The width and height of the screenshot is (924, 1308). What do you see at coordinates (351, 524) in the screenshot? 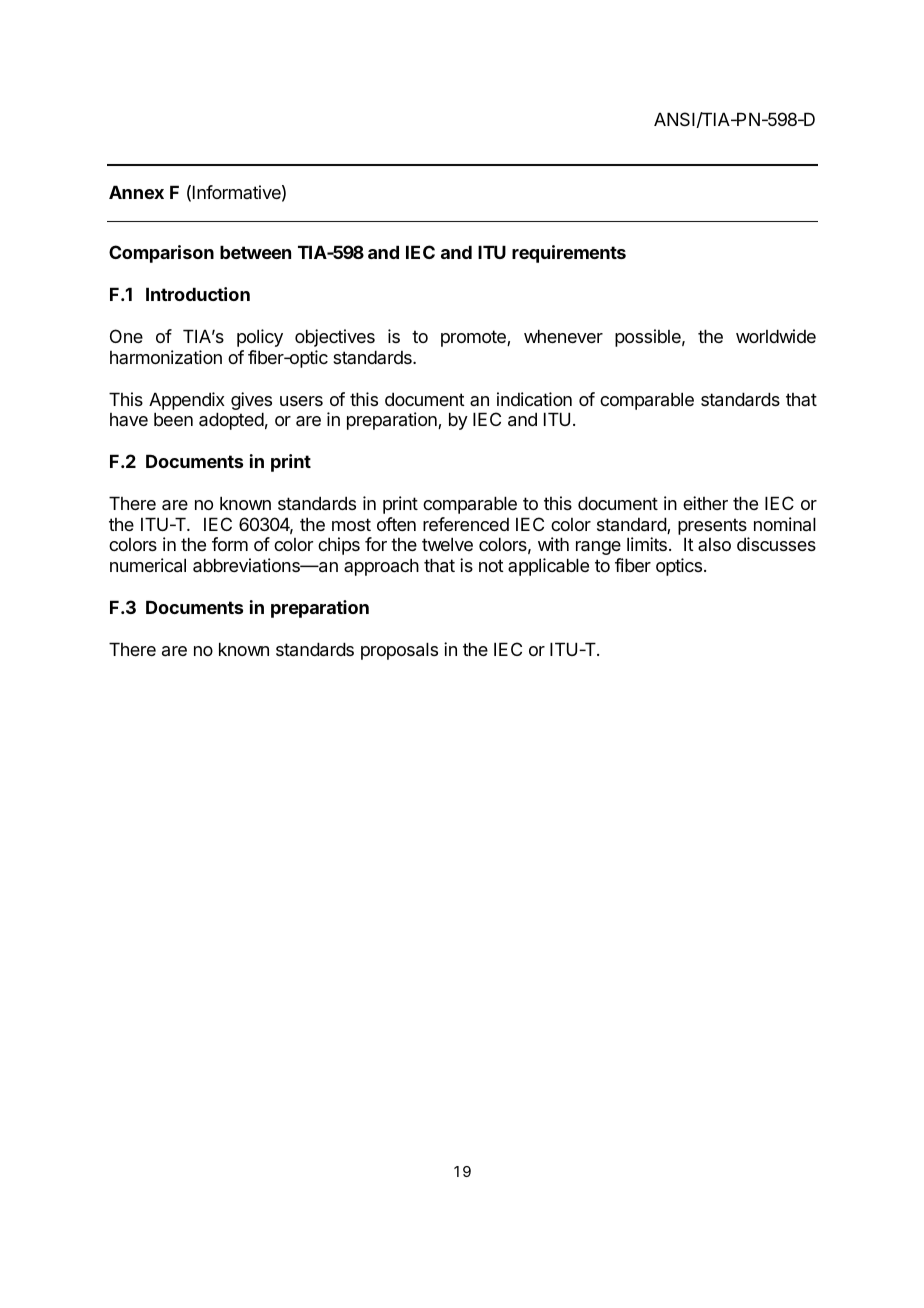
I see `most` at bounding box center [351, 524].
